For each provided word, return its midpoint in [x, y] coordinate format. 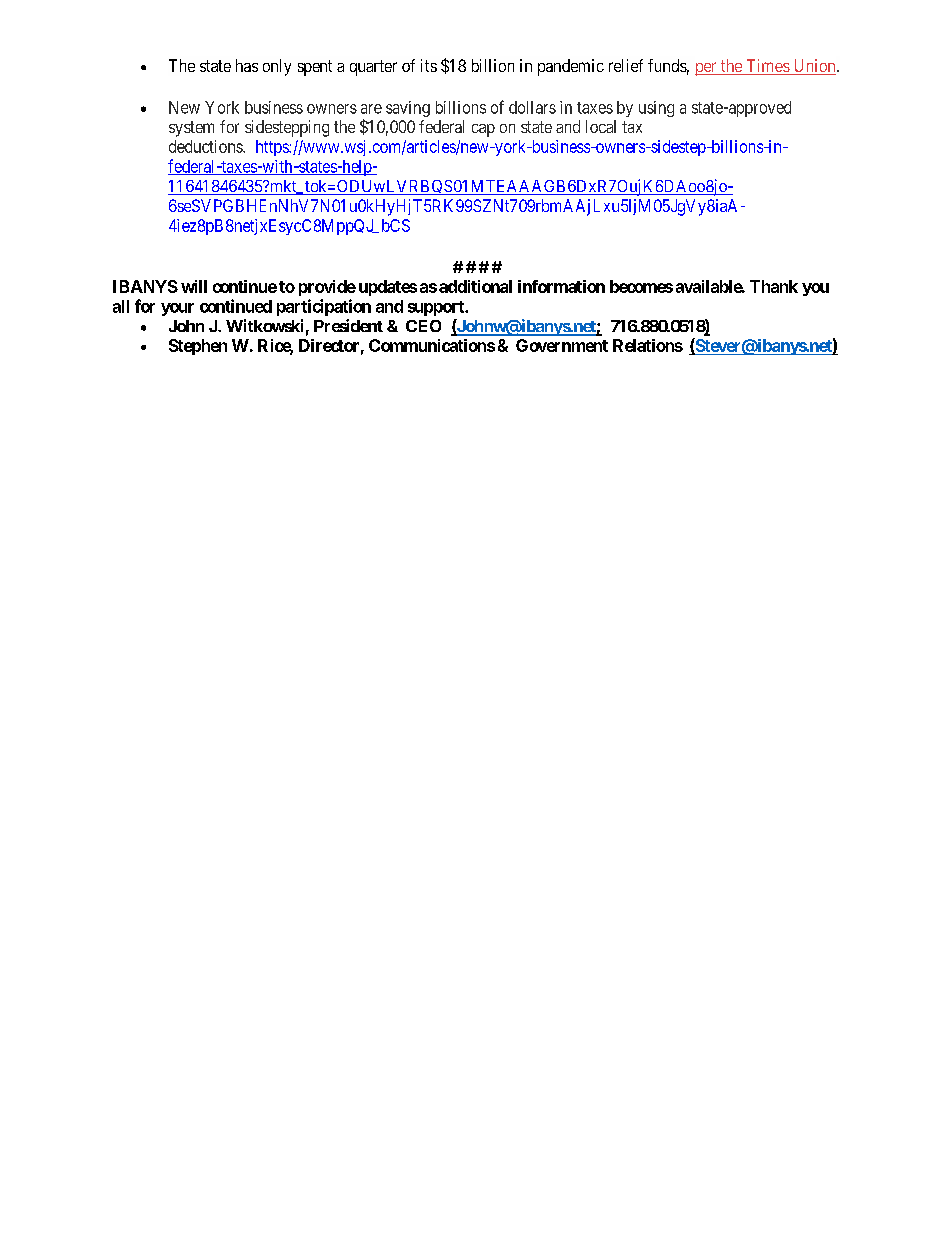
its [429, 65]
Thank [774, 286]
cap [483, 130]
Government [562, 345]
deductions [206, 146]
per [707, 69]
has [247, 65]
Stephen [198, 347]
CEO [423, 326]
